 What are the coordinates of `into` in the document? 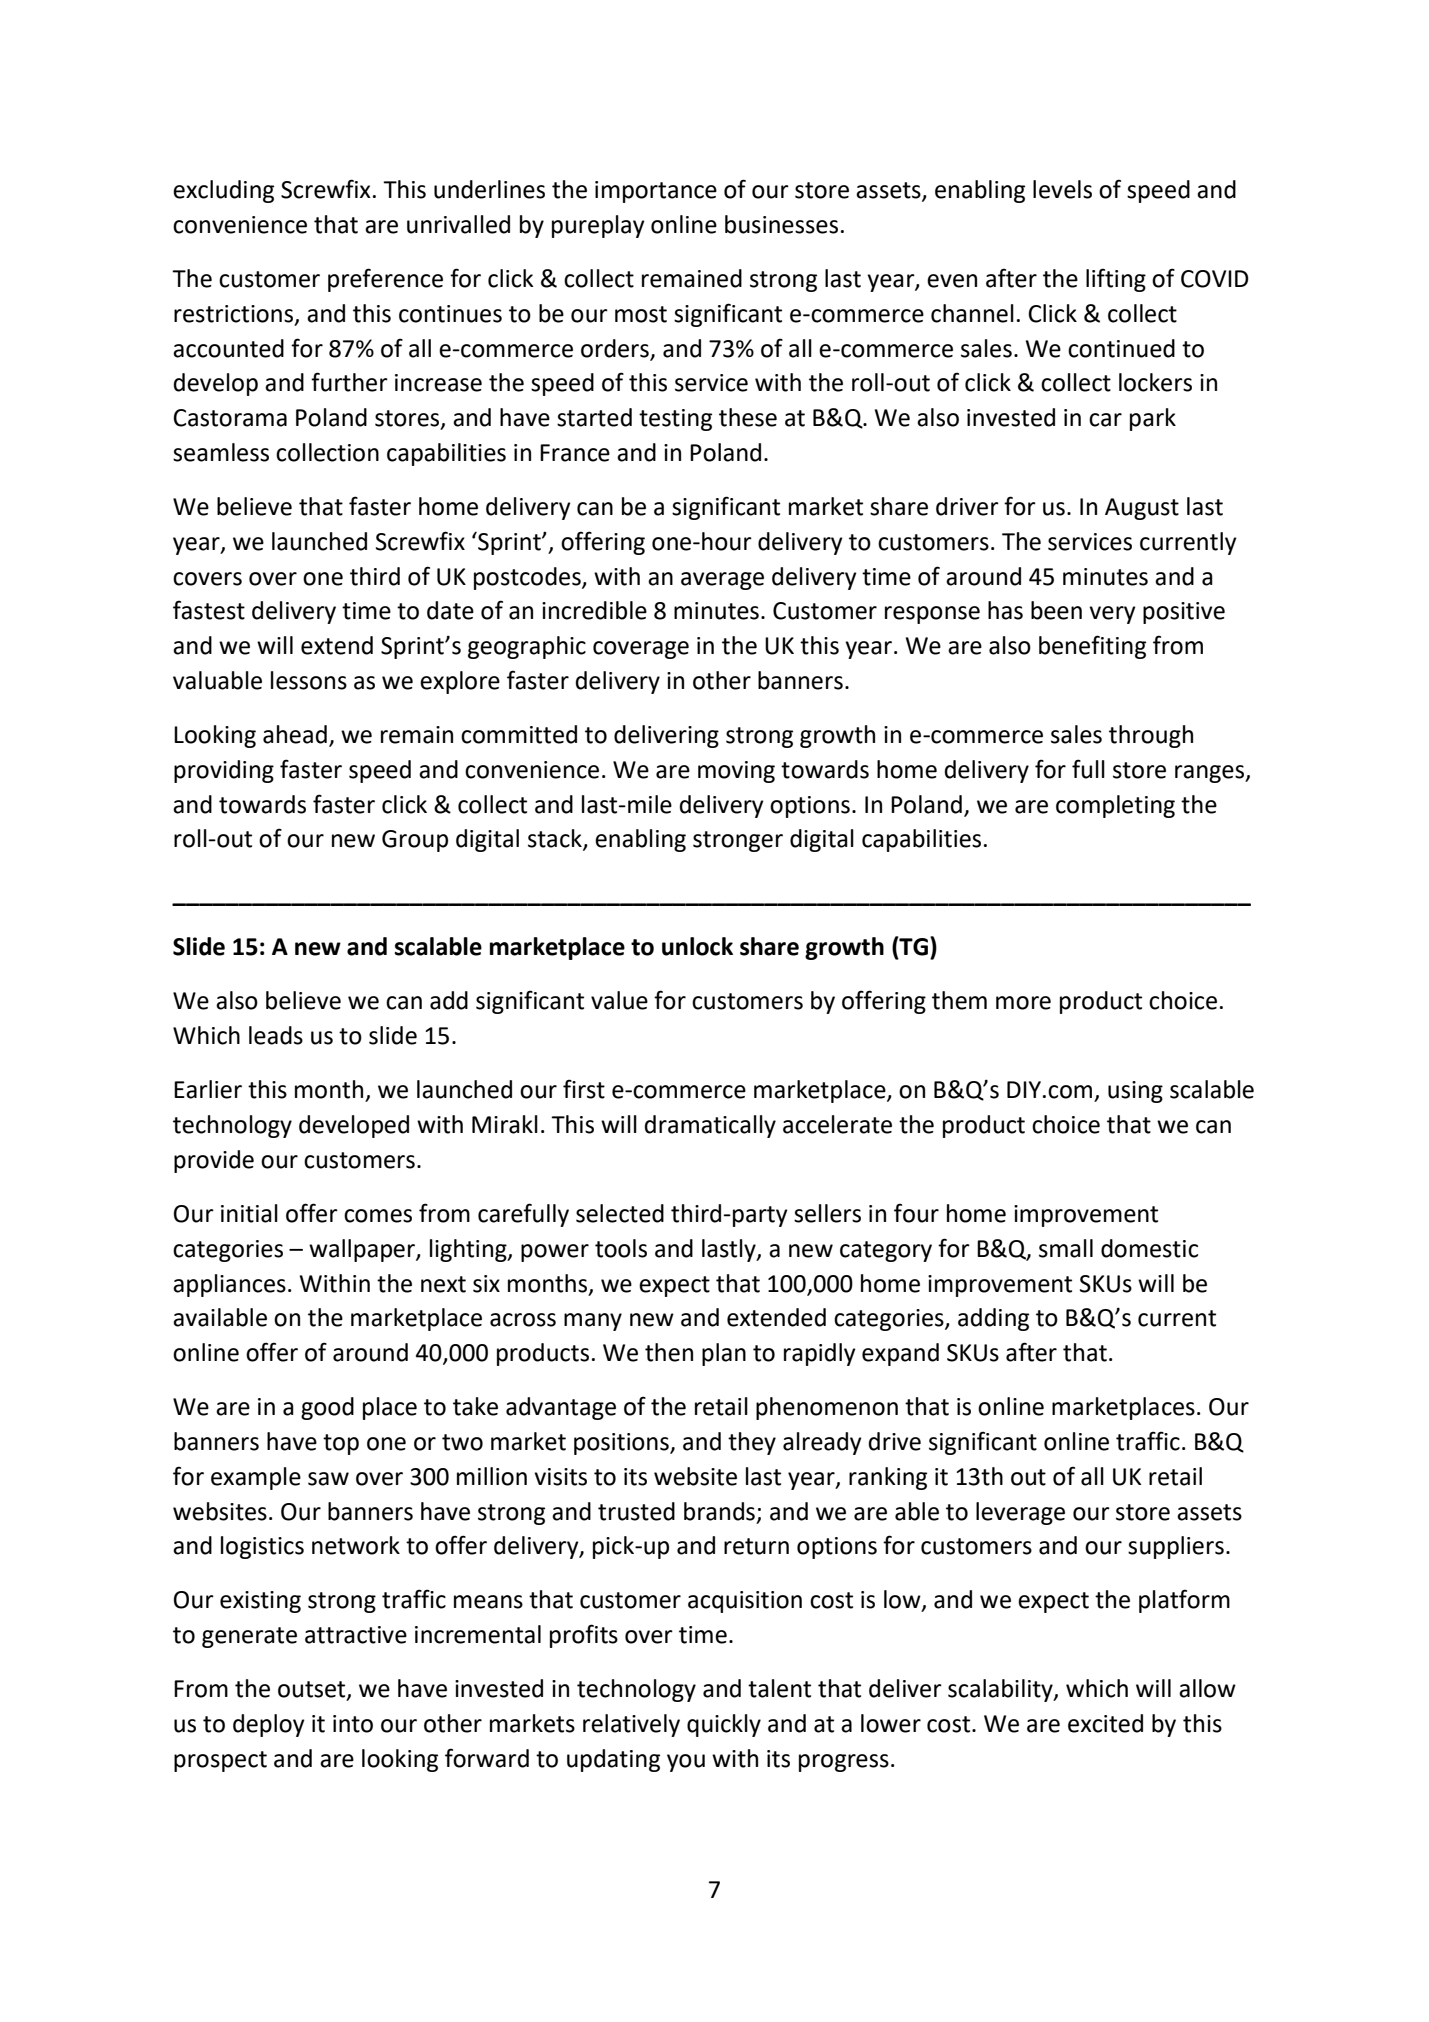 It's located at (353, 1724).
